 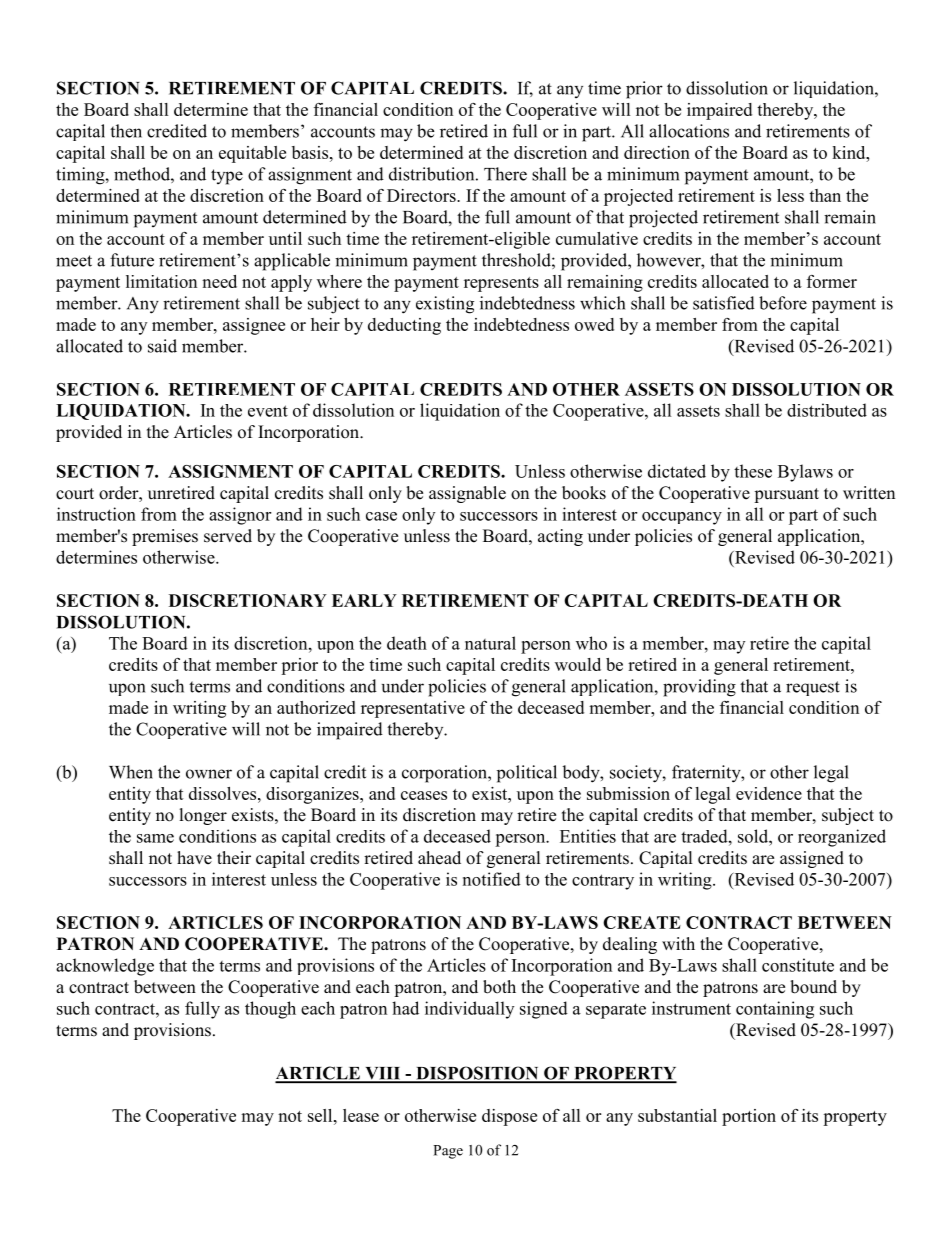 What do you see at coordinates (361, 1115) in the image?
I see `lease` at bounding box center [361, 1115].
